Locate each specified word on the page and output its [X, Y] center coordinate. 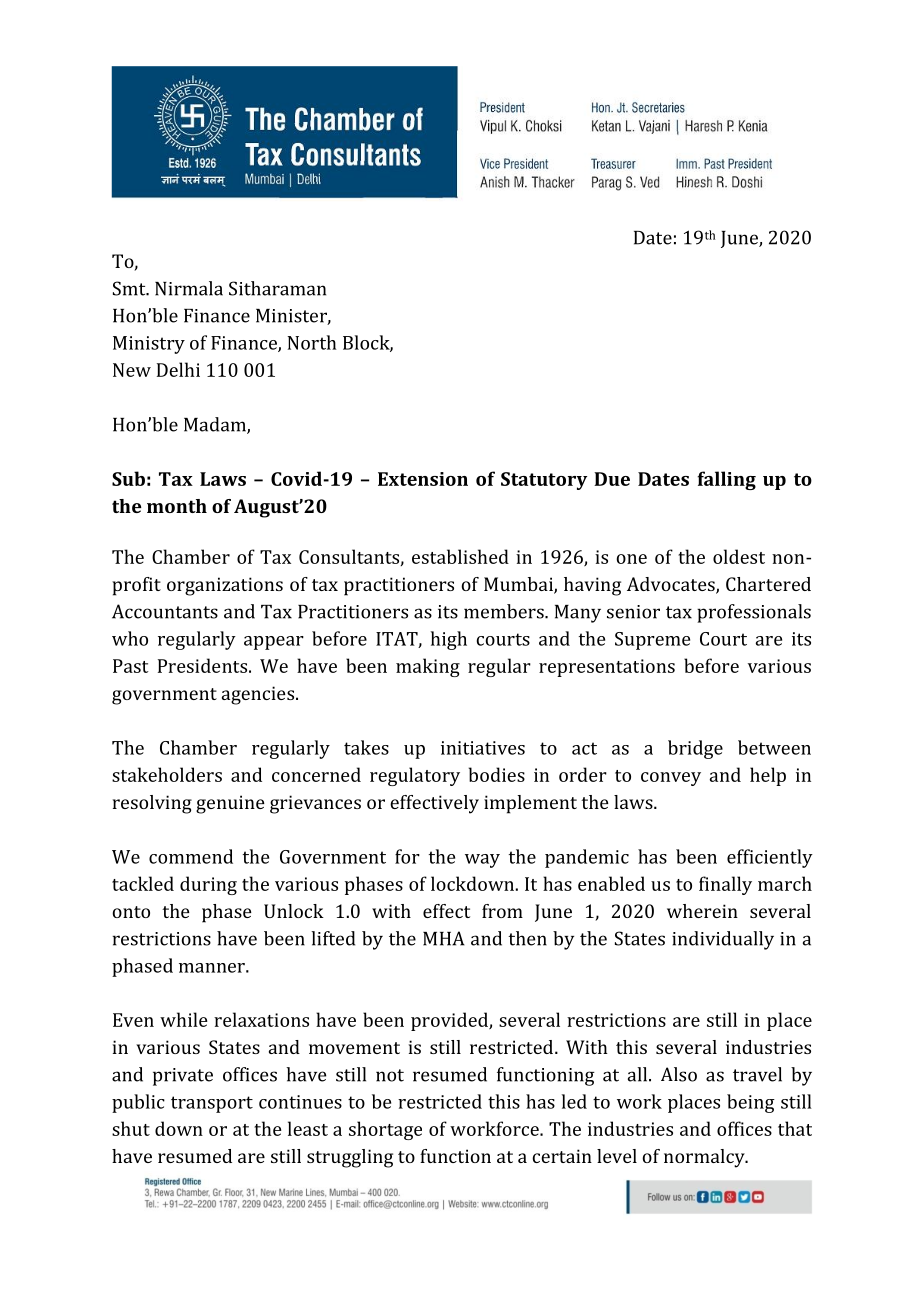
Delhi [178, 369]
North [312, 342]
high [449, 640]
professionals [754, 613]
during [208, 885]
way [482, 861]
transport [212, 1104]
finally [725, 885]
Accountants [165, 611]
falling [726, 480]
